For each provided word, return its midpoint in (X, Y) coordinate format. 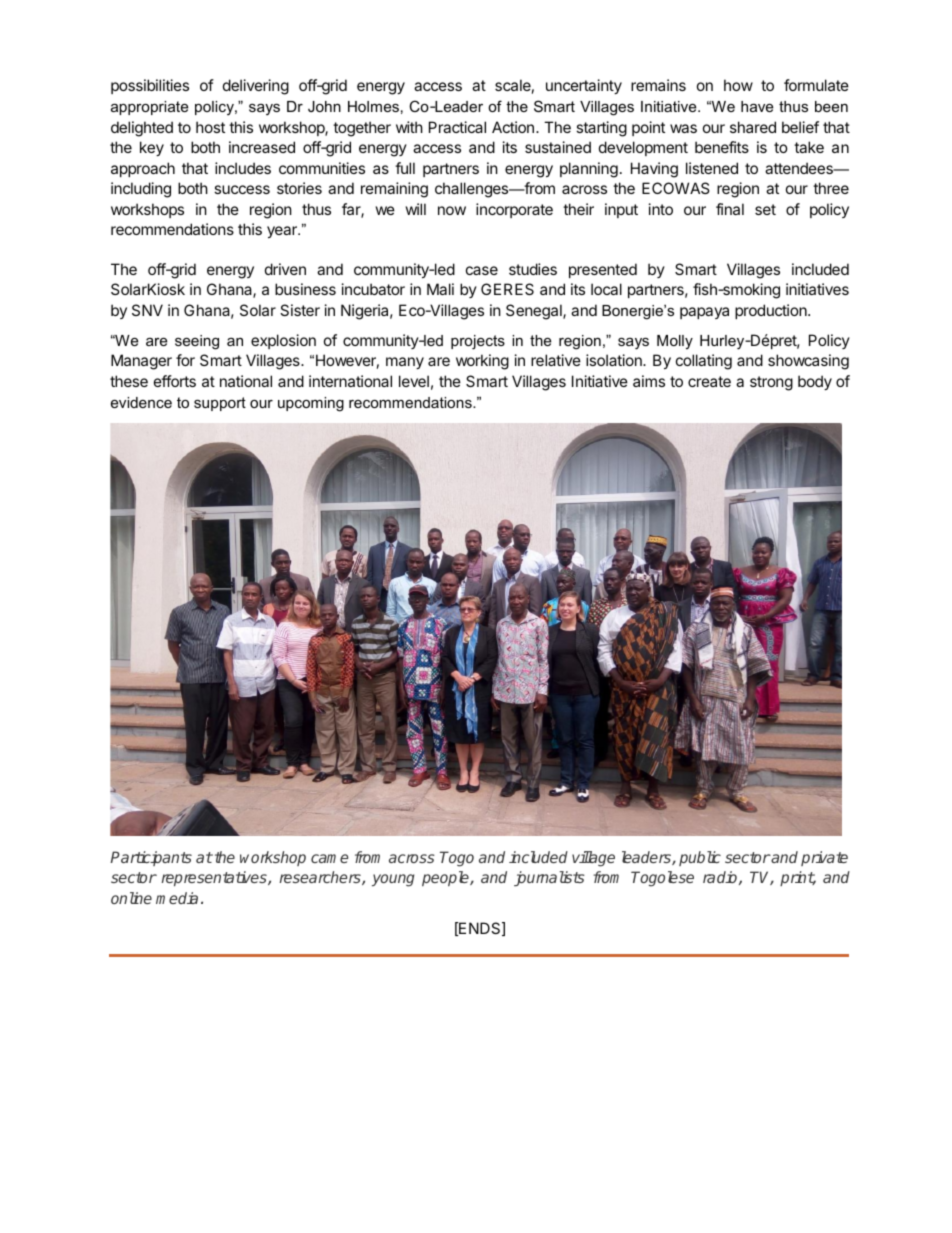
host (210, 127)
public (700, 858)
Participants (151, 858)
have (757, 106)
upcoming (311, 404)
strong (771, 383)
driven (285, 269)
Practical (457, 127)
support (220, 404)
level (414, 381)
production (772, 311)
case (482, 270)
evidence (141, 402)
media (177, 898)
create (709, 381)
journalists (549, 878)
